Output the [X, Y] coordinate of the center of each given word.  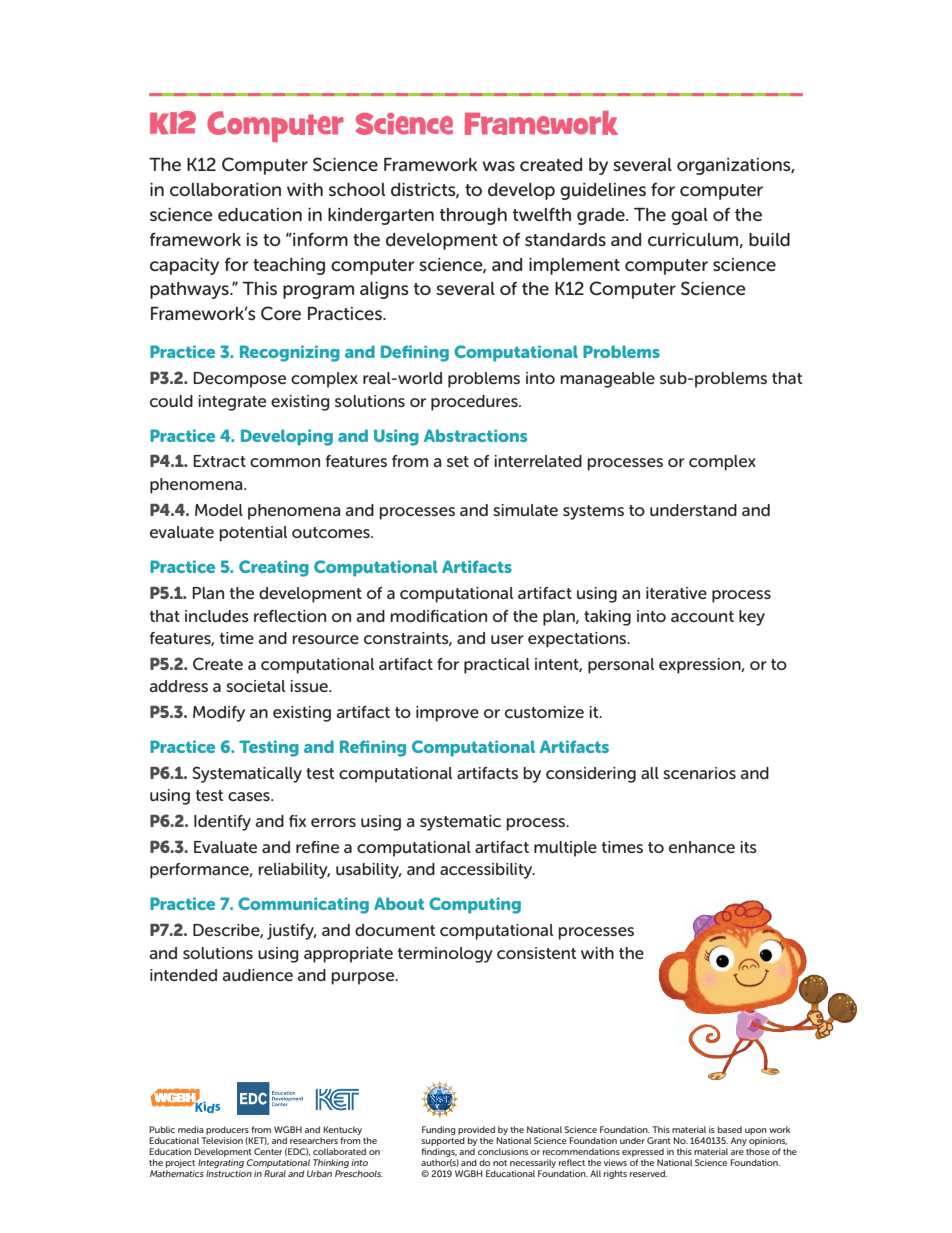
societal [255, 686]
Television [222, 1140]
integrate [232, 403]
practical [497, 666]
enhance [702, 847]
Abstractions [475, 435]
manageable [607, 380]
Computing [475, 905]
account [702, 616]
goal [689, 216]
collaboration [225, 189]
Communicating [303, 905]
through [473, 216]
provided [476, 1132]
